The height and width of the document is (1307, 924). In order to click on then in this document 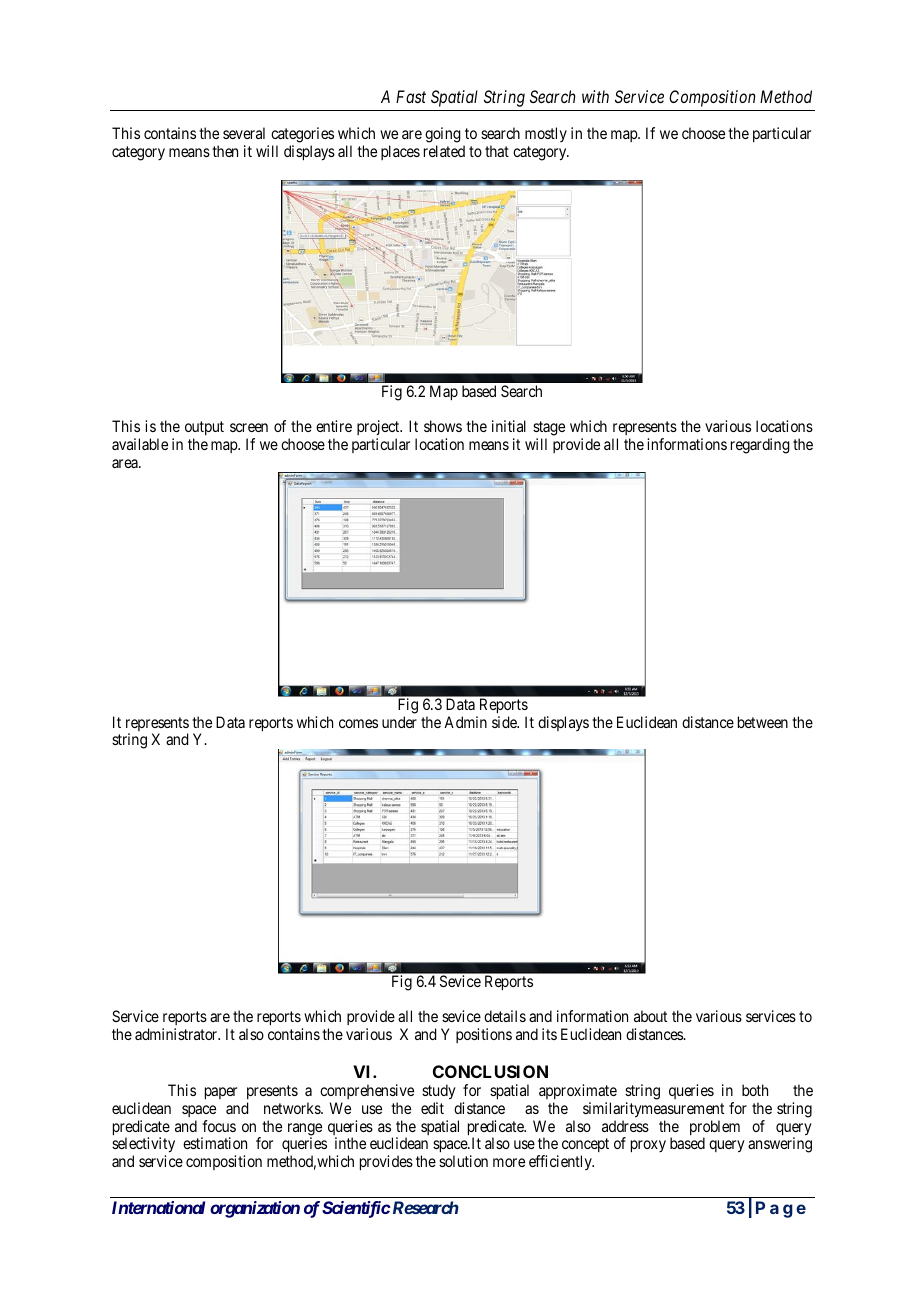, I will do `click(225, 151)`.
